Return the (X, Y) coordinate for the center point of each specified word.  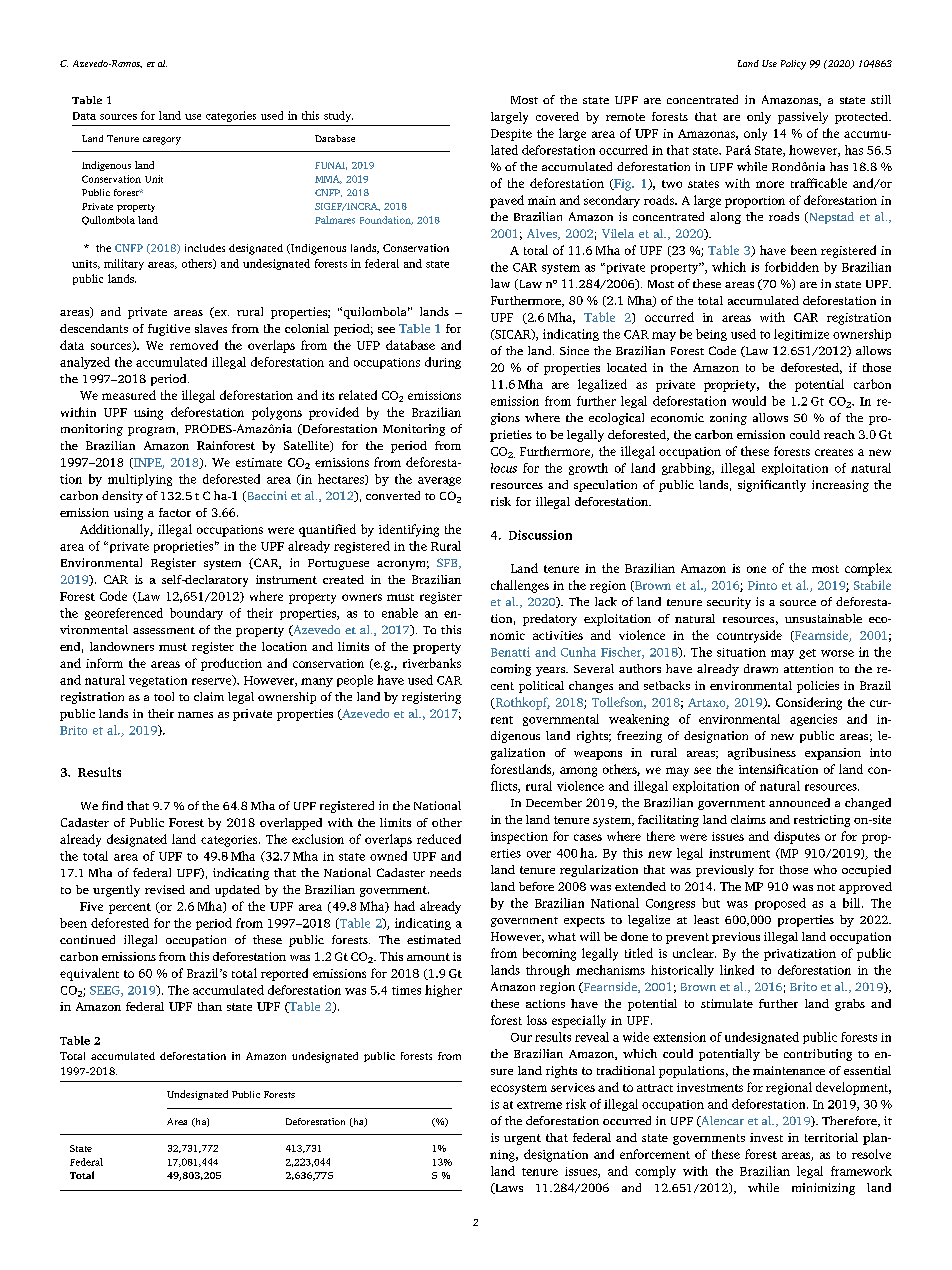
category (162, 141)
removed (194, 345)
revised (165, 889)
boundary (196, 614)
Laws (508, 1188)
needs (445, 872)
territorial (831, 1137)
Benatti (510, 652)
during (443, 363)
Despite (511, 135)
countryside (749, 636)
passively (803, 118)
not (826, 887)
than (210, 1006)
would (749, 401)
